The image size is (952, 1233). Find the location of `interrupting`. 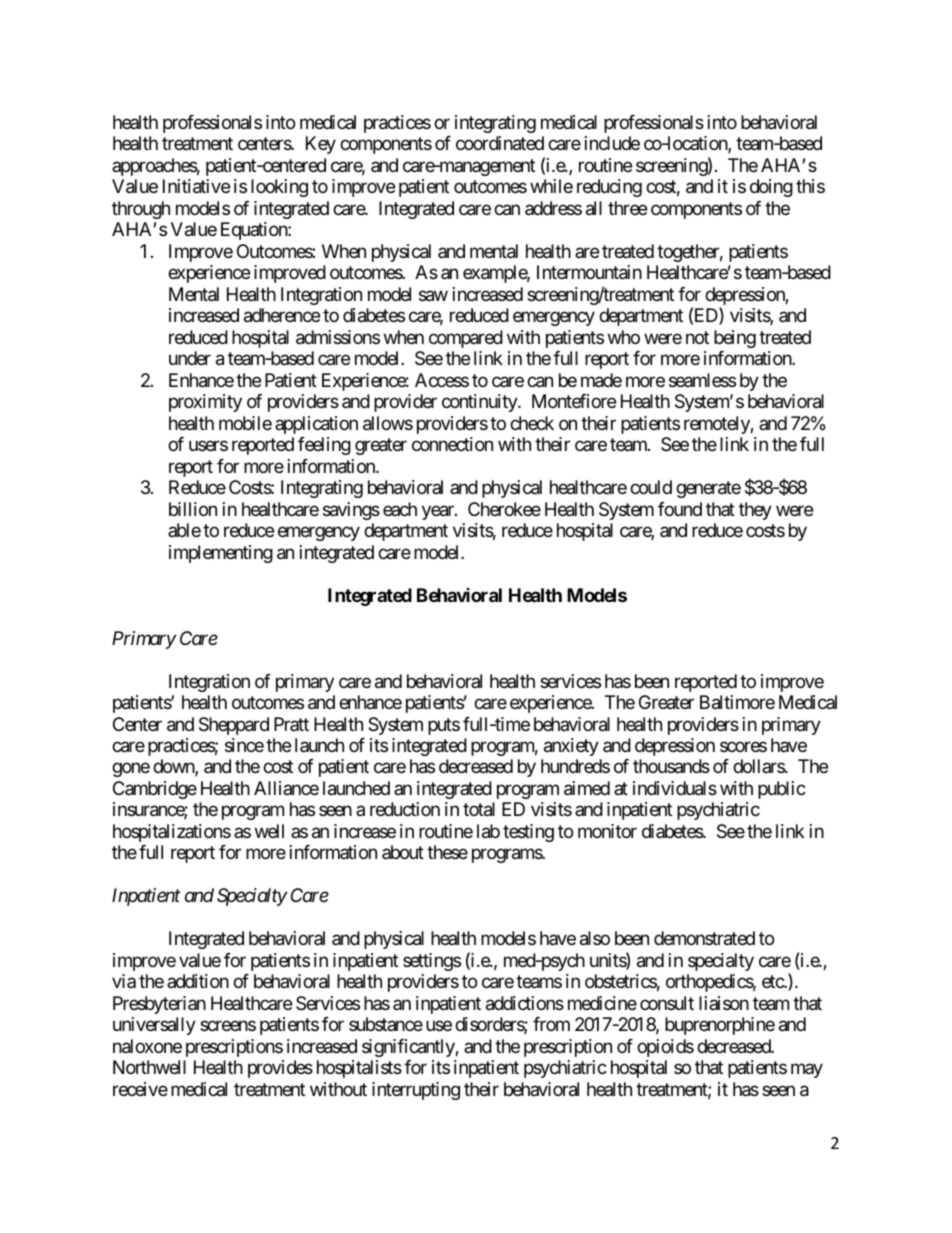

interrupting is located at coordinates (416, 1091).
